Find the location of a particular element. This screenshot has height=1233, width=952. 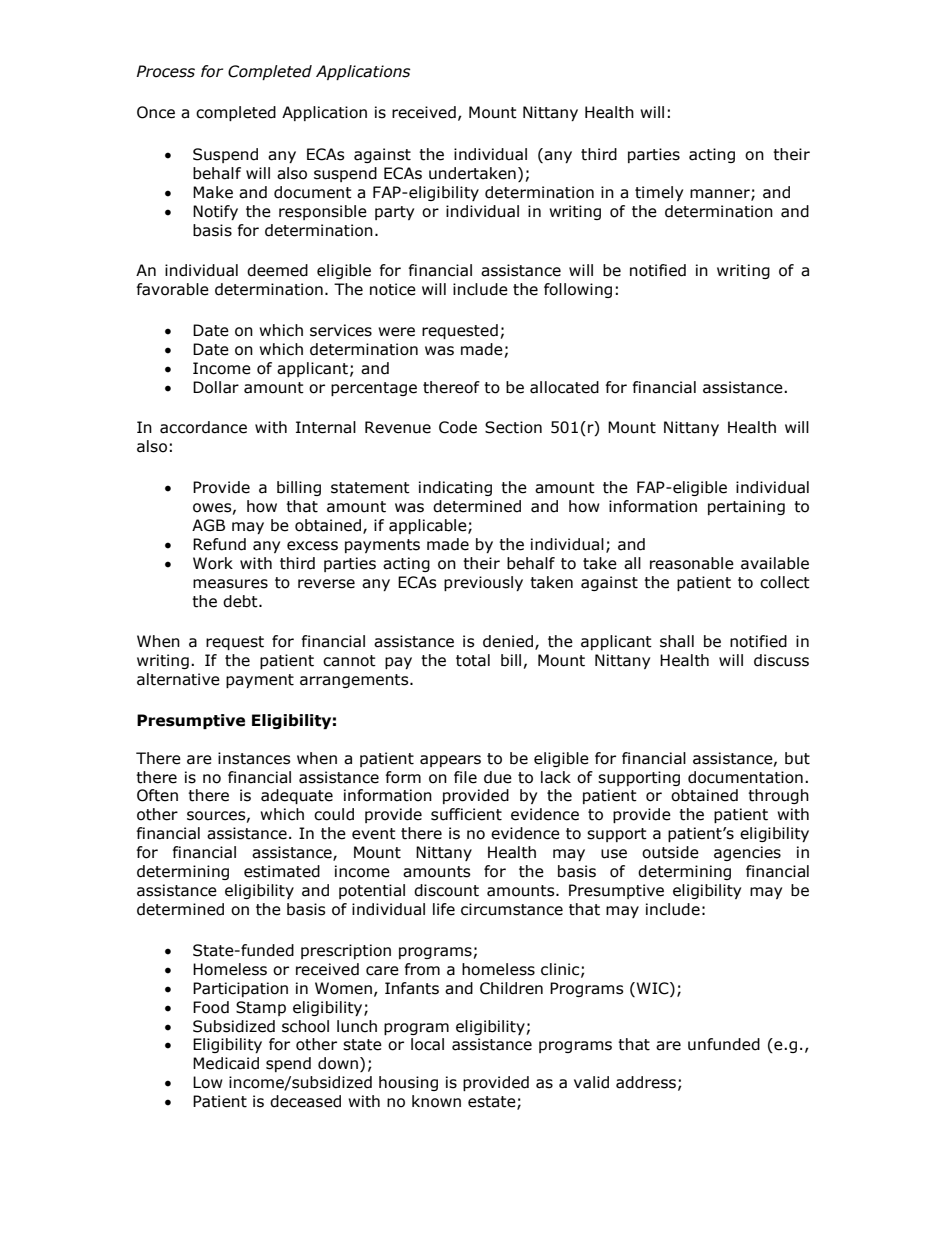

appears is located at coordinates (450, 761).
